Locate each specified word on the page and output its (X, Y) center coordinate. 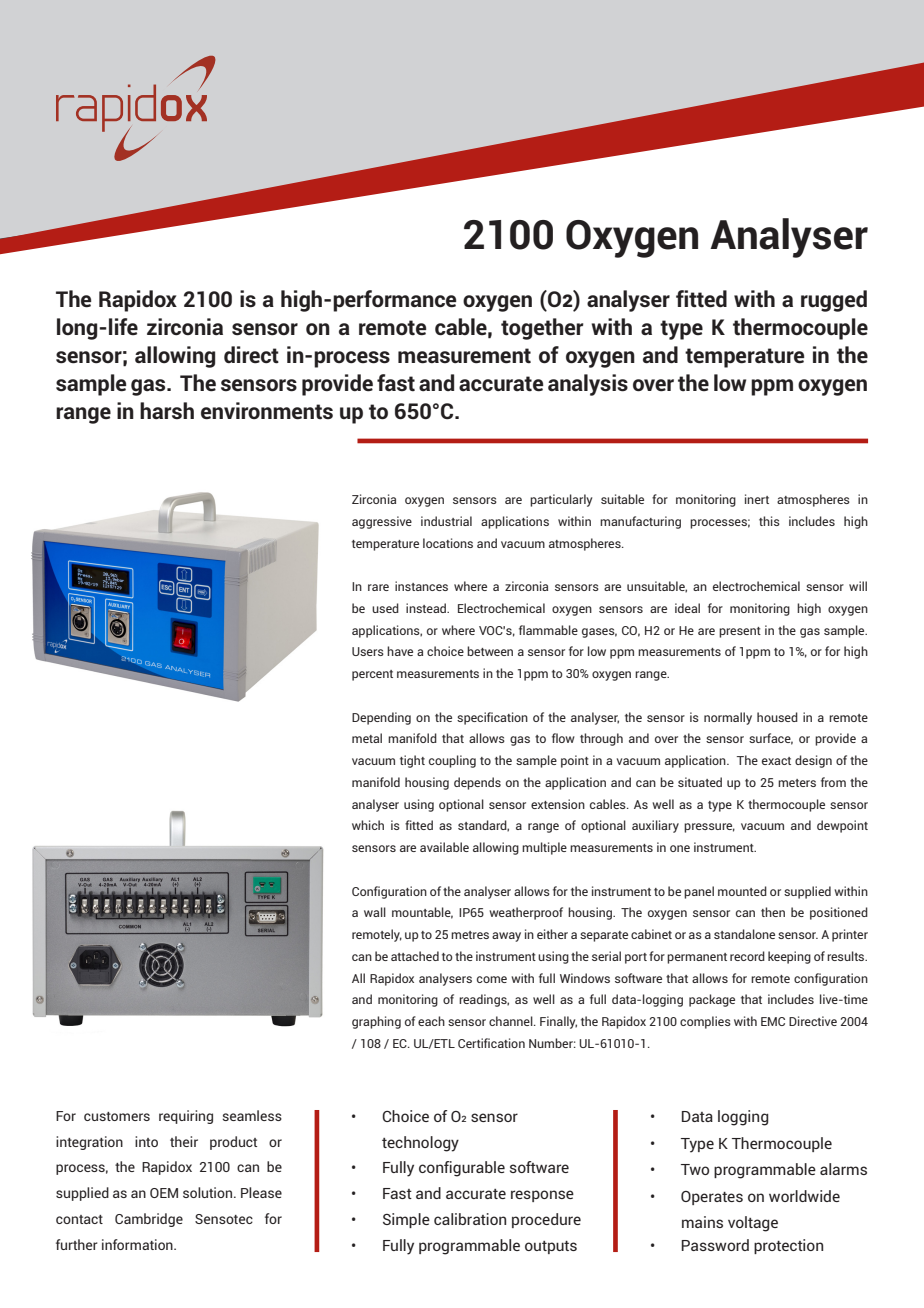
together (542, 329)
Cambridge (149, 1220)
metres (470, 935)
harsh (167, 411)
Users (368, 651)
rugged (834, 301)
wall (375, 912)
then (773, 912)
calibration (470, 1219)
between (490, 651)
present (740, 632)
